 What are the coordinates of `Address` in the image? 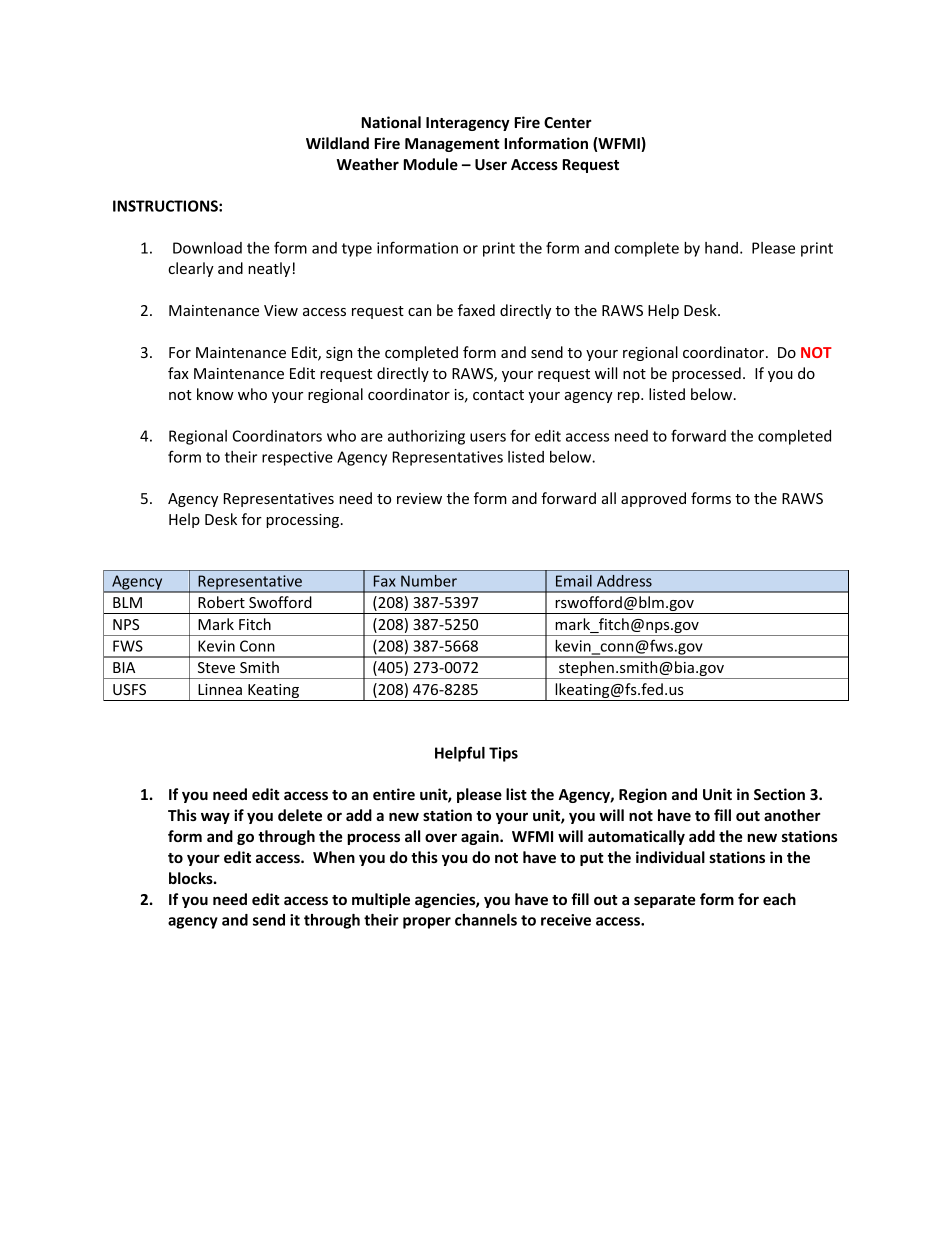 It's located at (624, 581).
